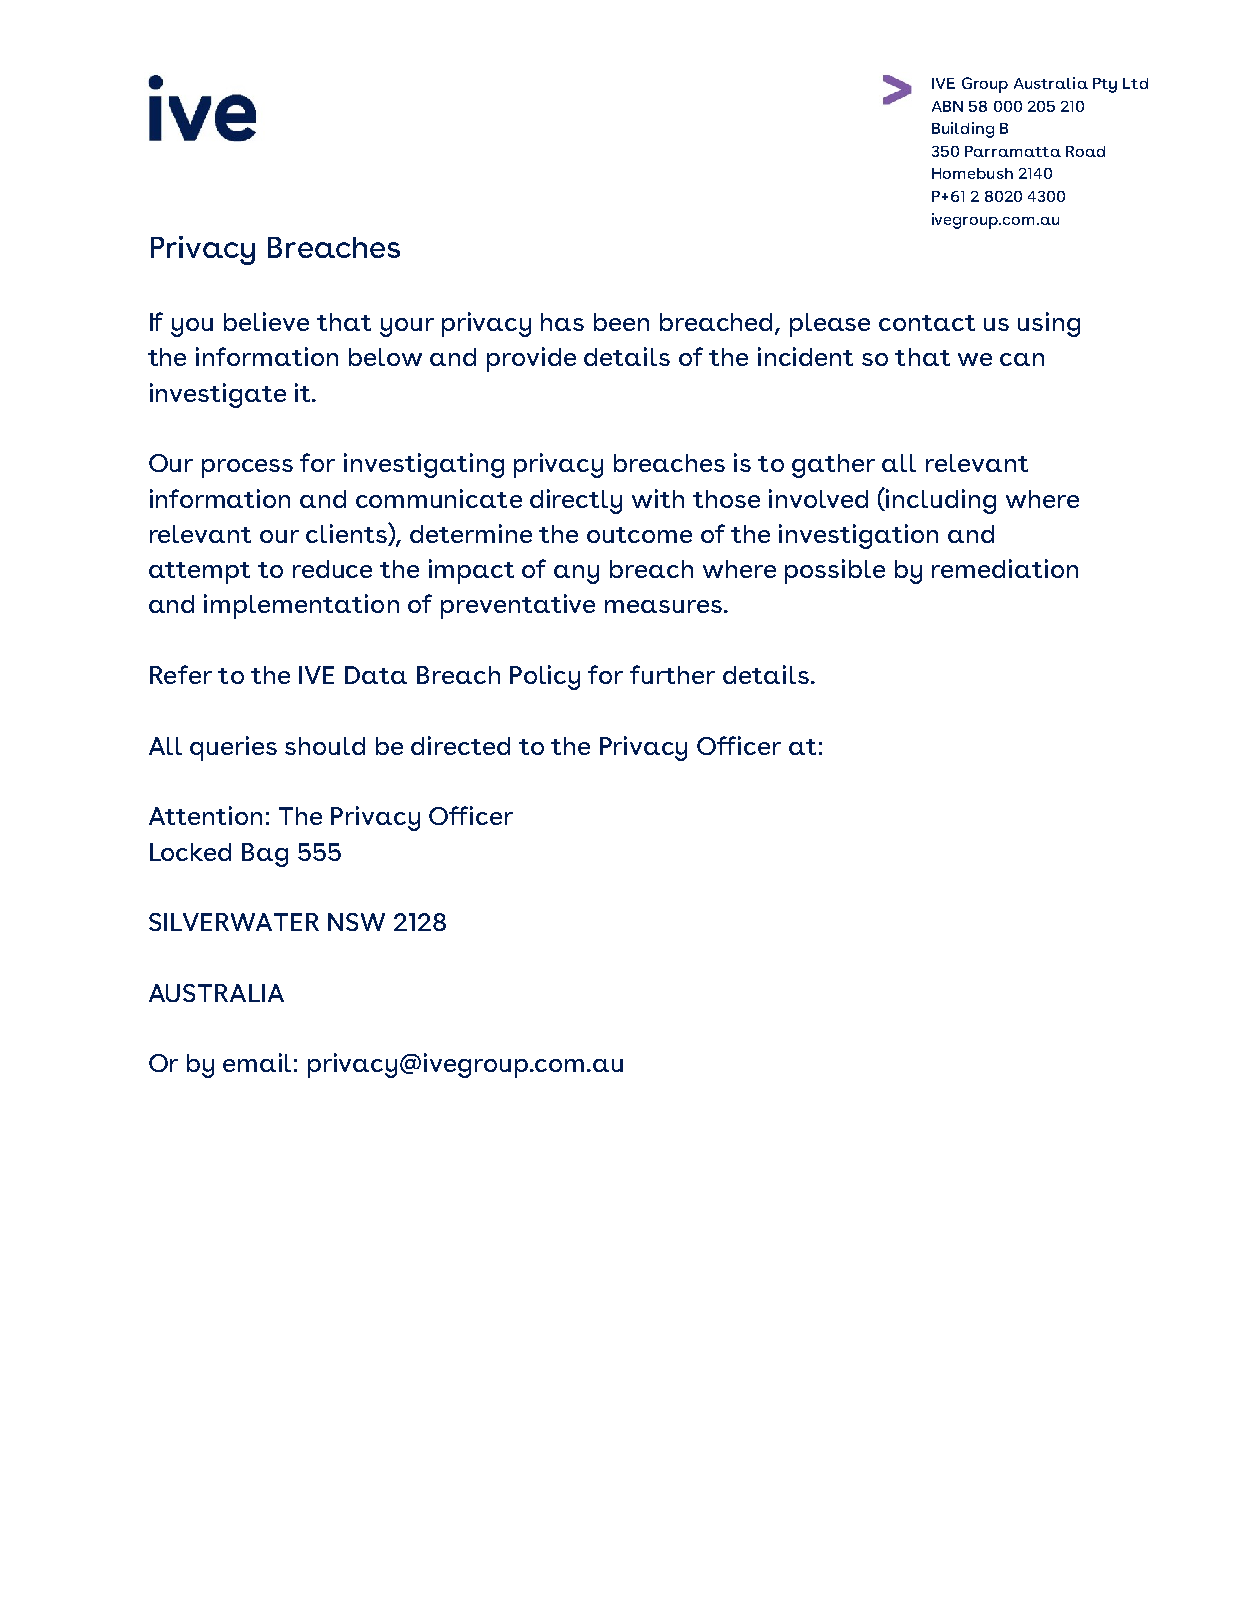 The width and height of the screenshot is (1253, 1621). I want to click on investigate, so click(218, 395).
